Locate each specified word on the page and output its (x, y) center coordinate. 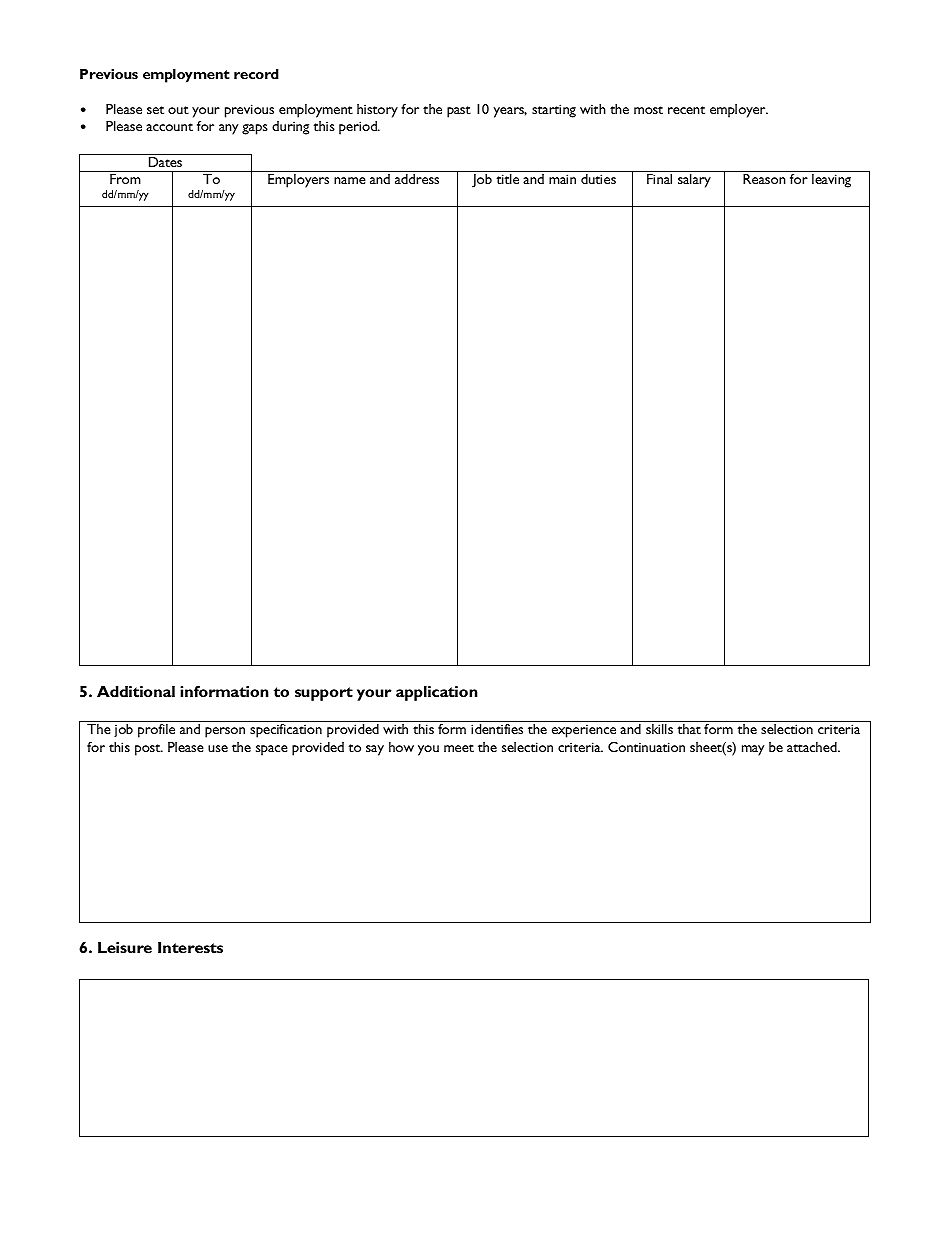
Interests (190, 947)
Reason (764, 179)
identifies (497, 729)
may (753, 750)
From (125, 179)
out (178, 110)
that (689, 729)
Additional (136, 691)
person (225, 732)
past (459, 112)
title (508, 179)
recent (686, 110)
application (437, 693)
